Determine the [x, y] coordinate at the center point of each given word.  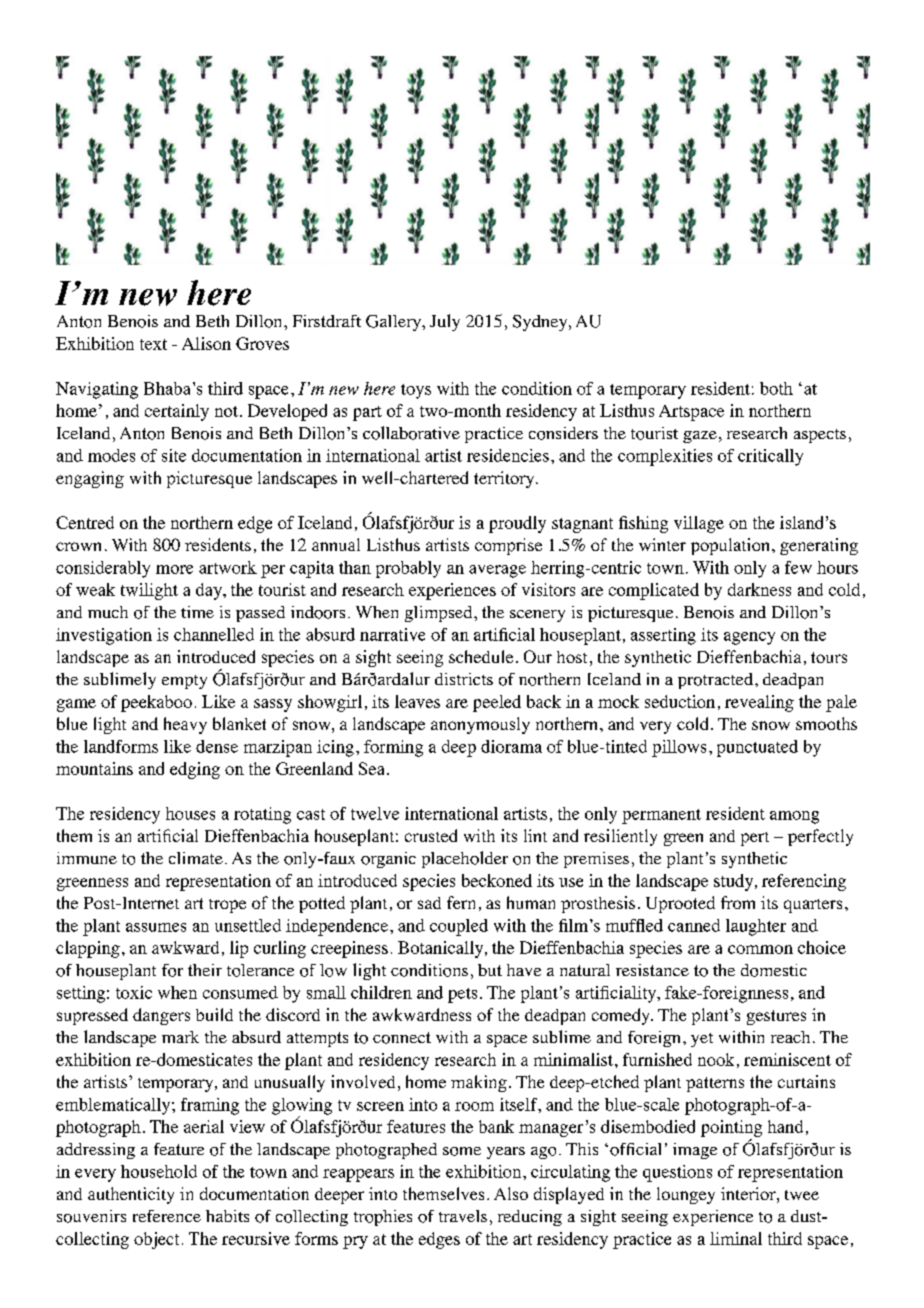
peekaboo [156, 703]
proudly [517, 524]
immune [87, 858]
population [732, 546]
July [445, 322]
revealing [759, 703]
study [735, 882]
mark [180, 1037]
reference [167, 1216]
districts [464, 679]
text [153, 344]
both [776, 388]
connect [402, 1038]
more [174, 569]
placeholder [465, 859]
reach [790, 1037]
